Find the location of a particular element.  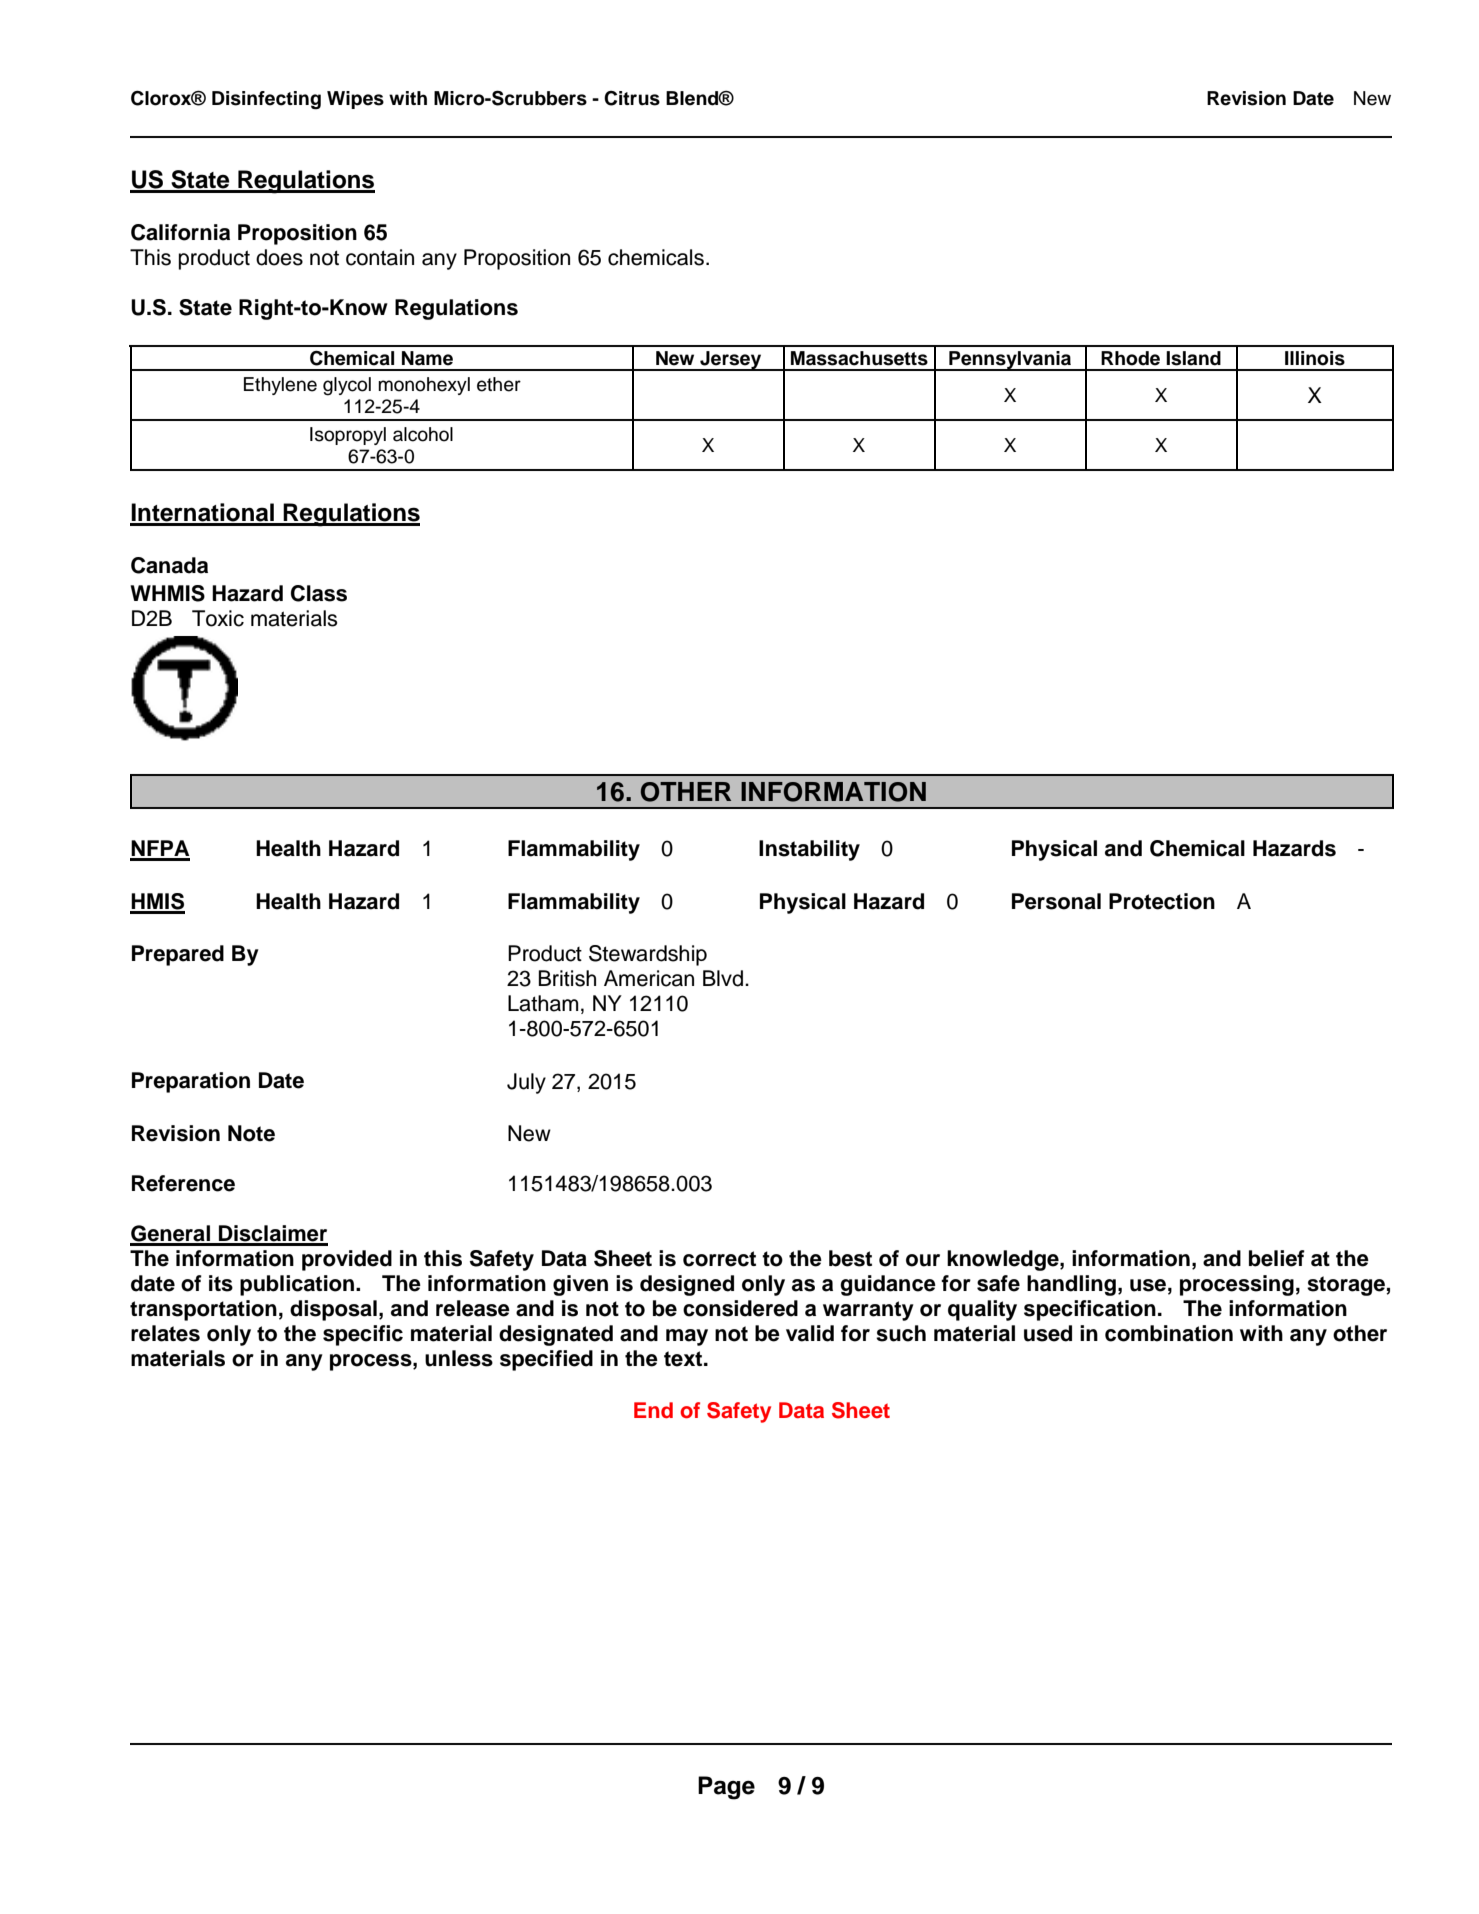

Island is located at coordinates (1193, 358).
